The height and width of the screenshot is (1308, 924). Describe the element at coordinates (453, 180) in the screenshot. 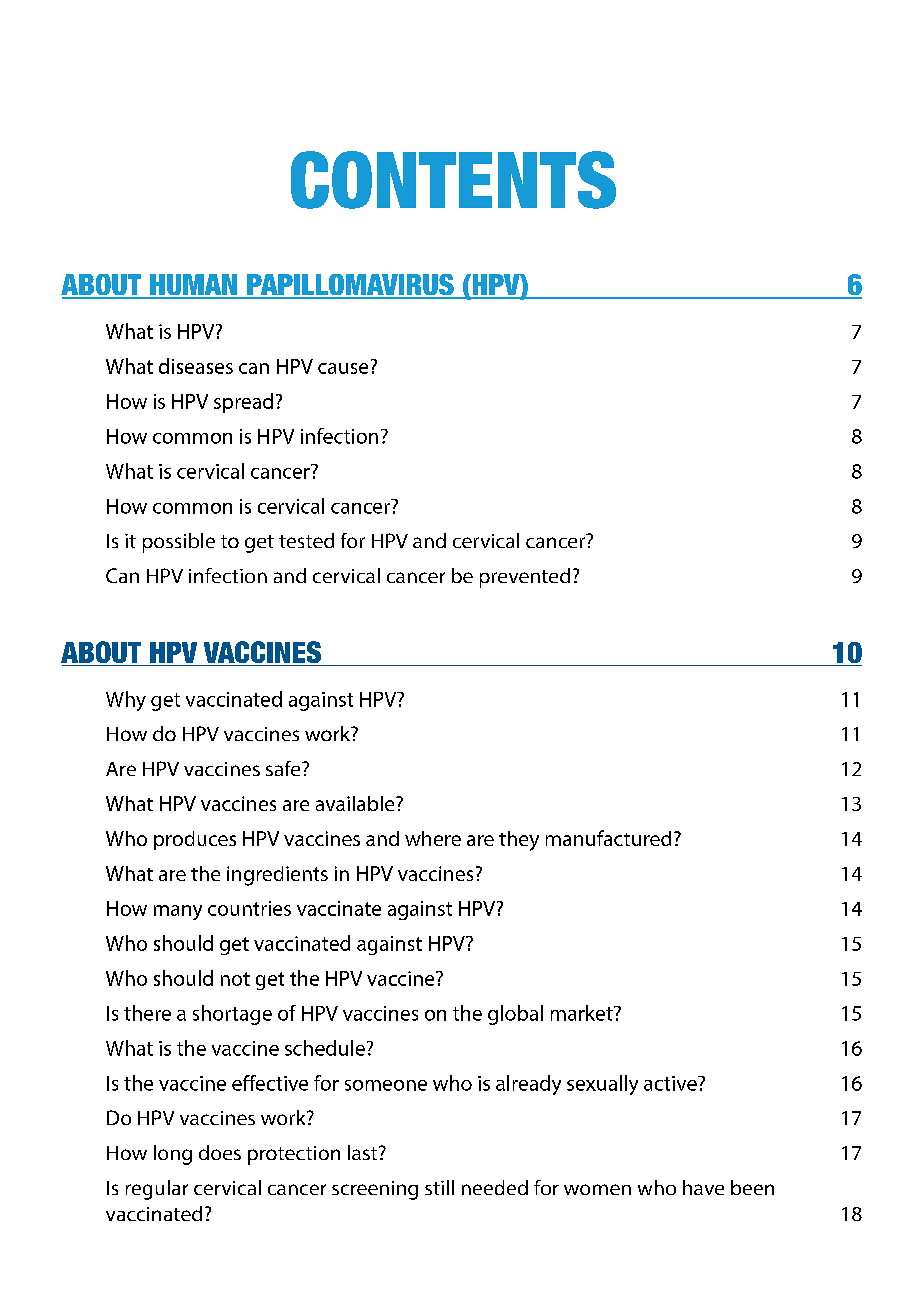

I see `CONTENTS` at that location.
